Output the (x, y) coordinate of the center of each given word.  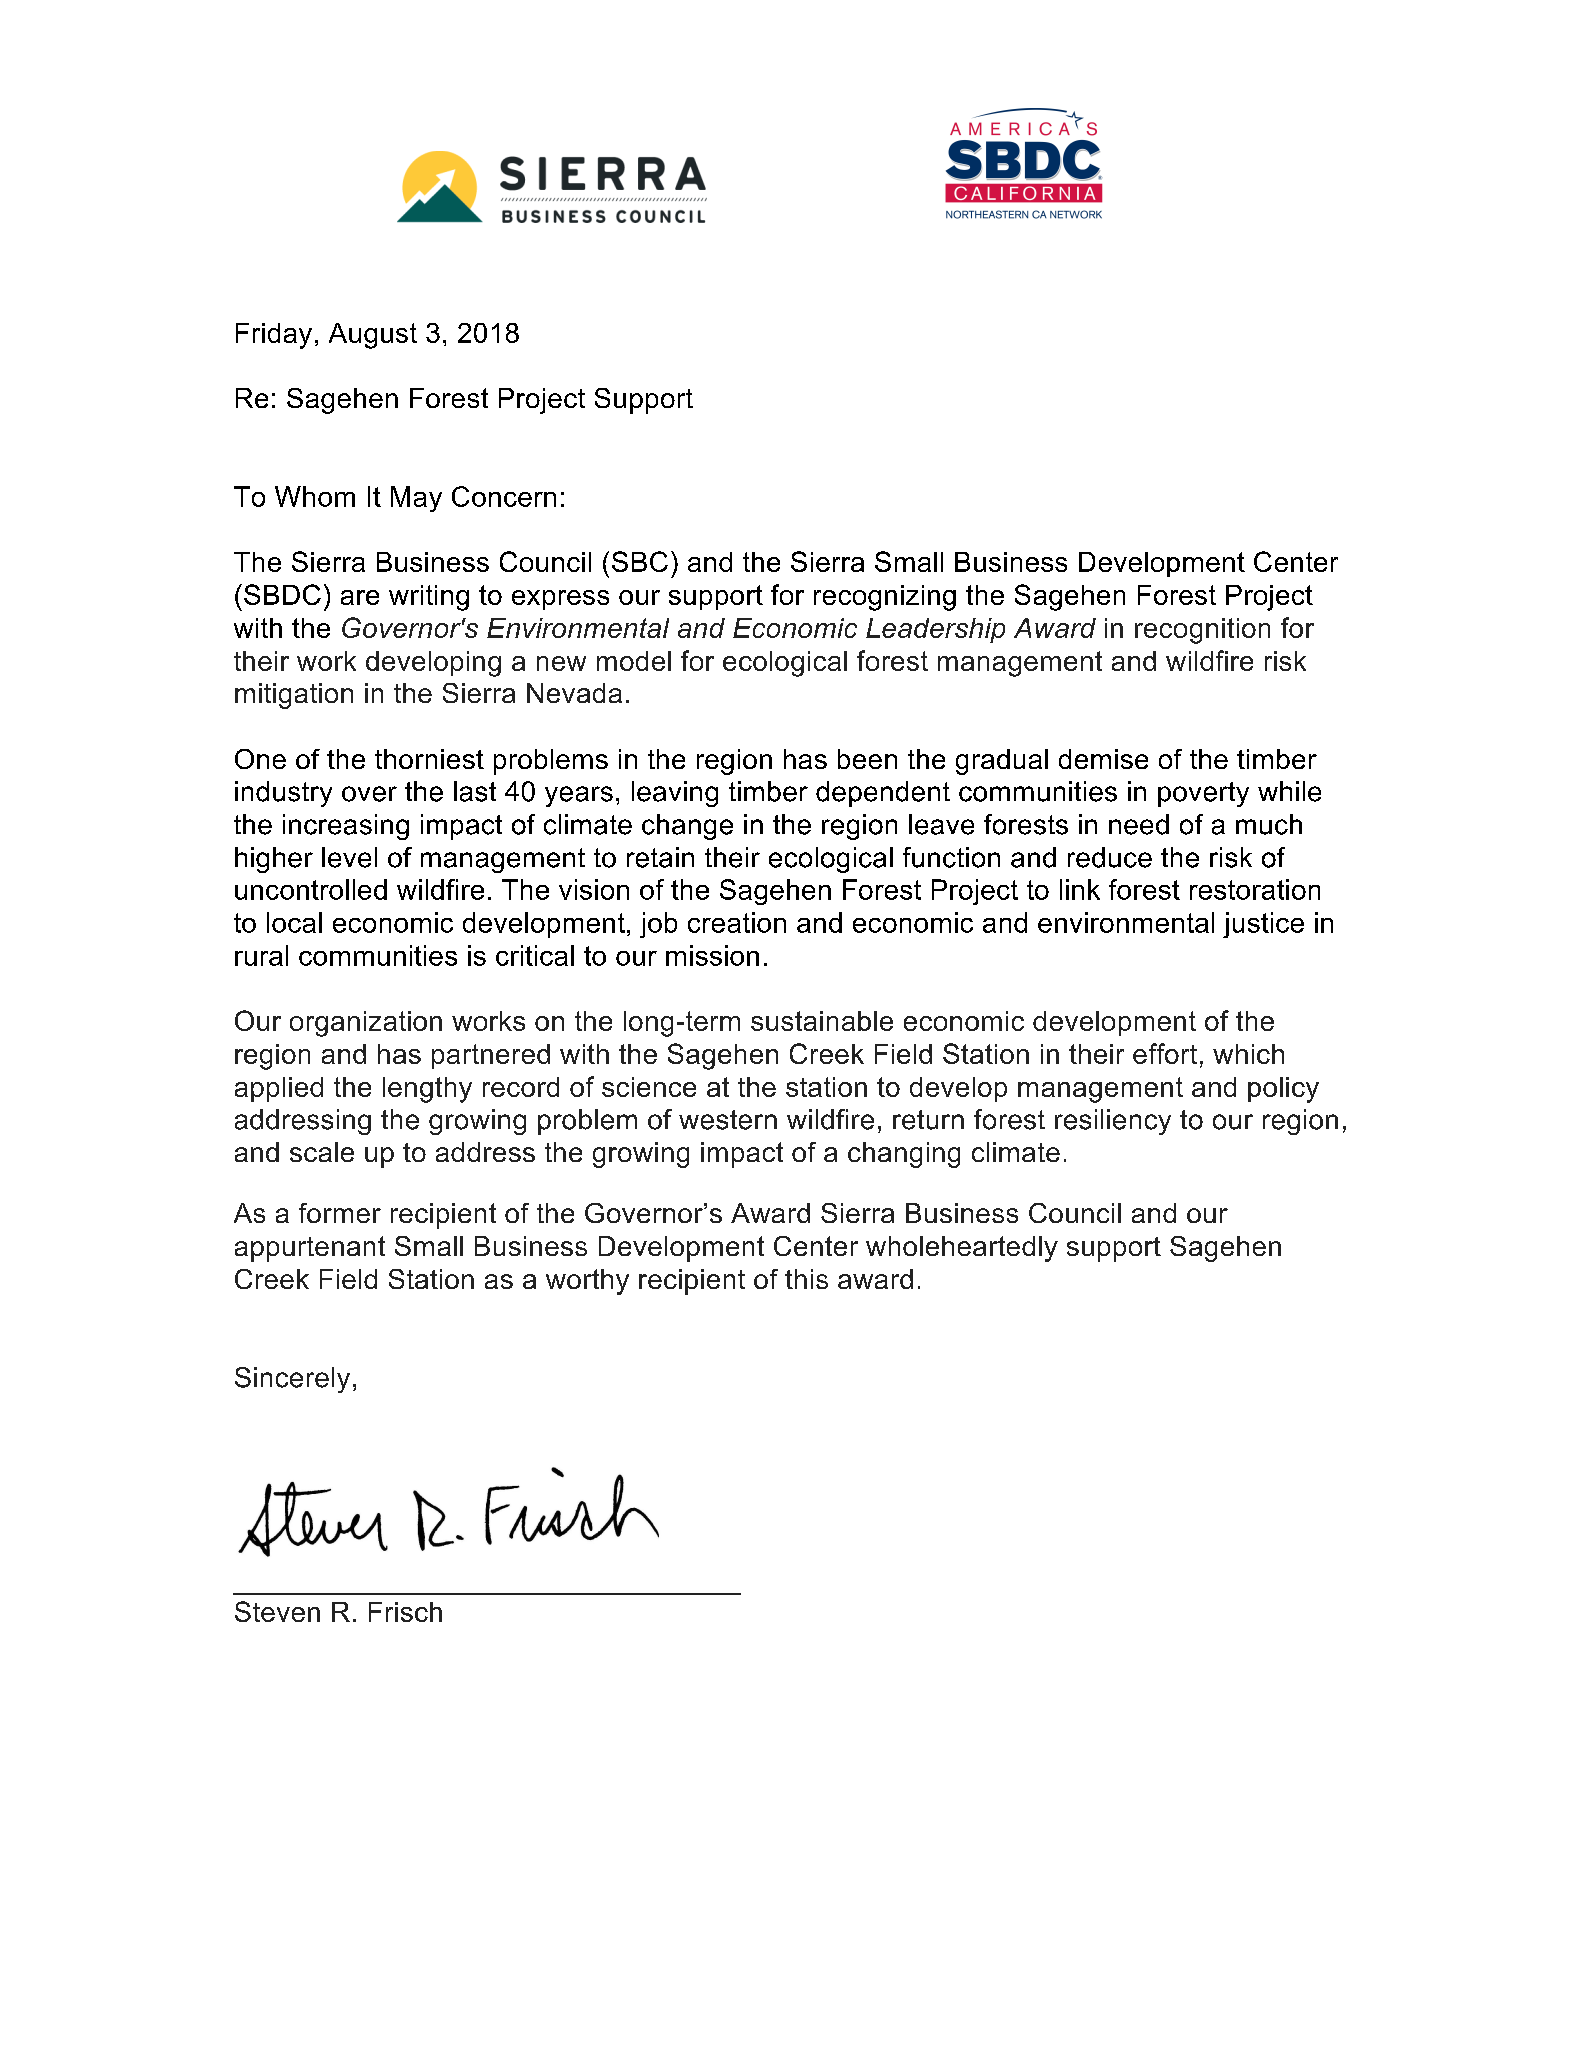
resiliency (1113, 1122)
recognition (1202, 631)
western (728, 1120)
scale (322, 1152)
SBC (640, 561)
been (867, 759)
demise (1103, 759)
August (373, 336)
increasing (346, 827)
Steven (277, 1611)
